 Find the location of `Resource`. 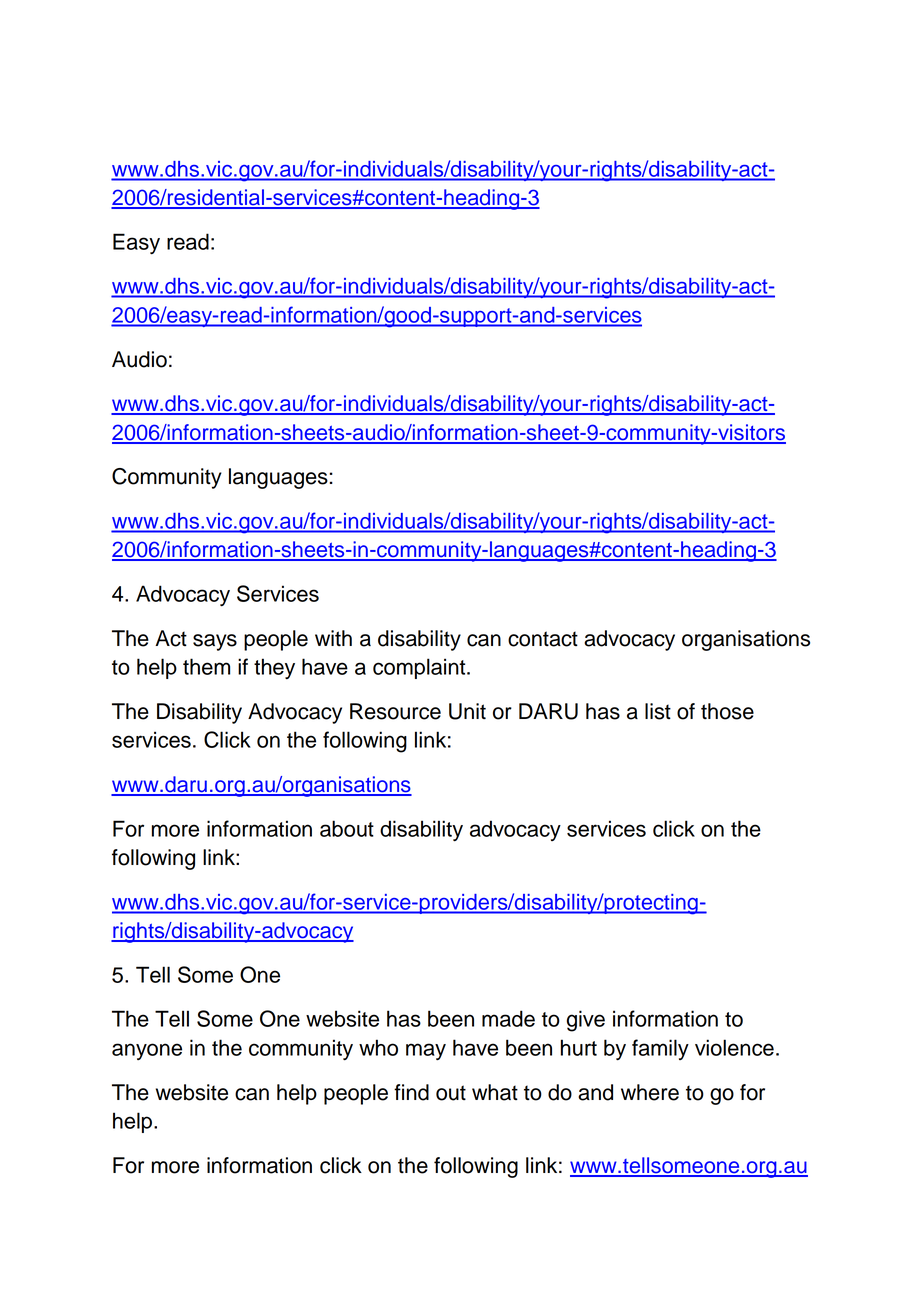

Resource is located at coordinates (395, 711).
